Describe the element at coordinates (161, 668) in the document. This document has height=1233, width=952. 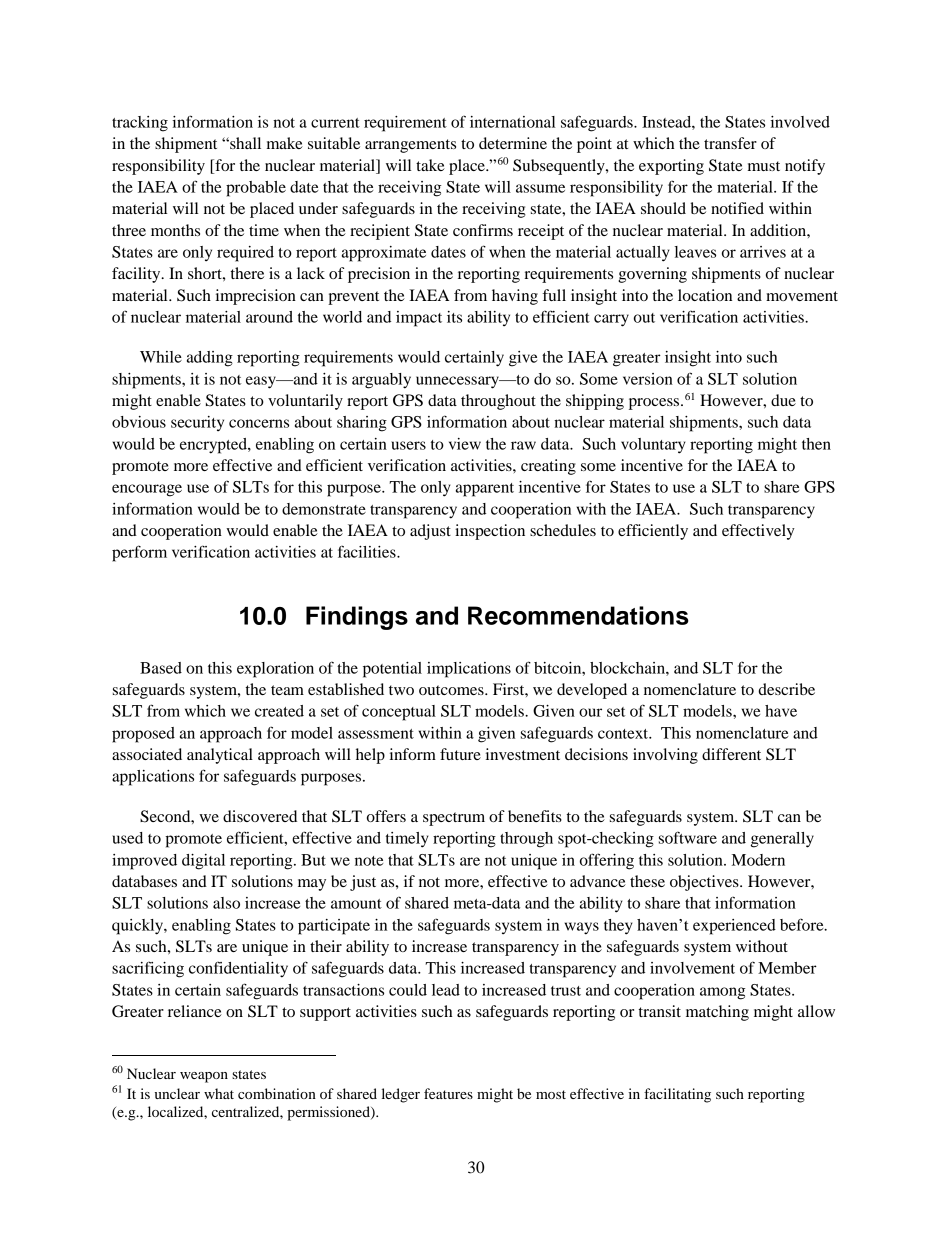
I see `Based` at that location.
